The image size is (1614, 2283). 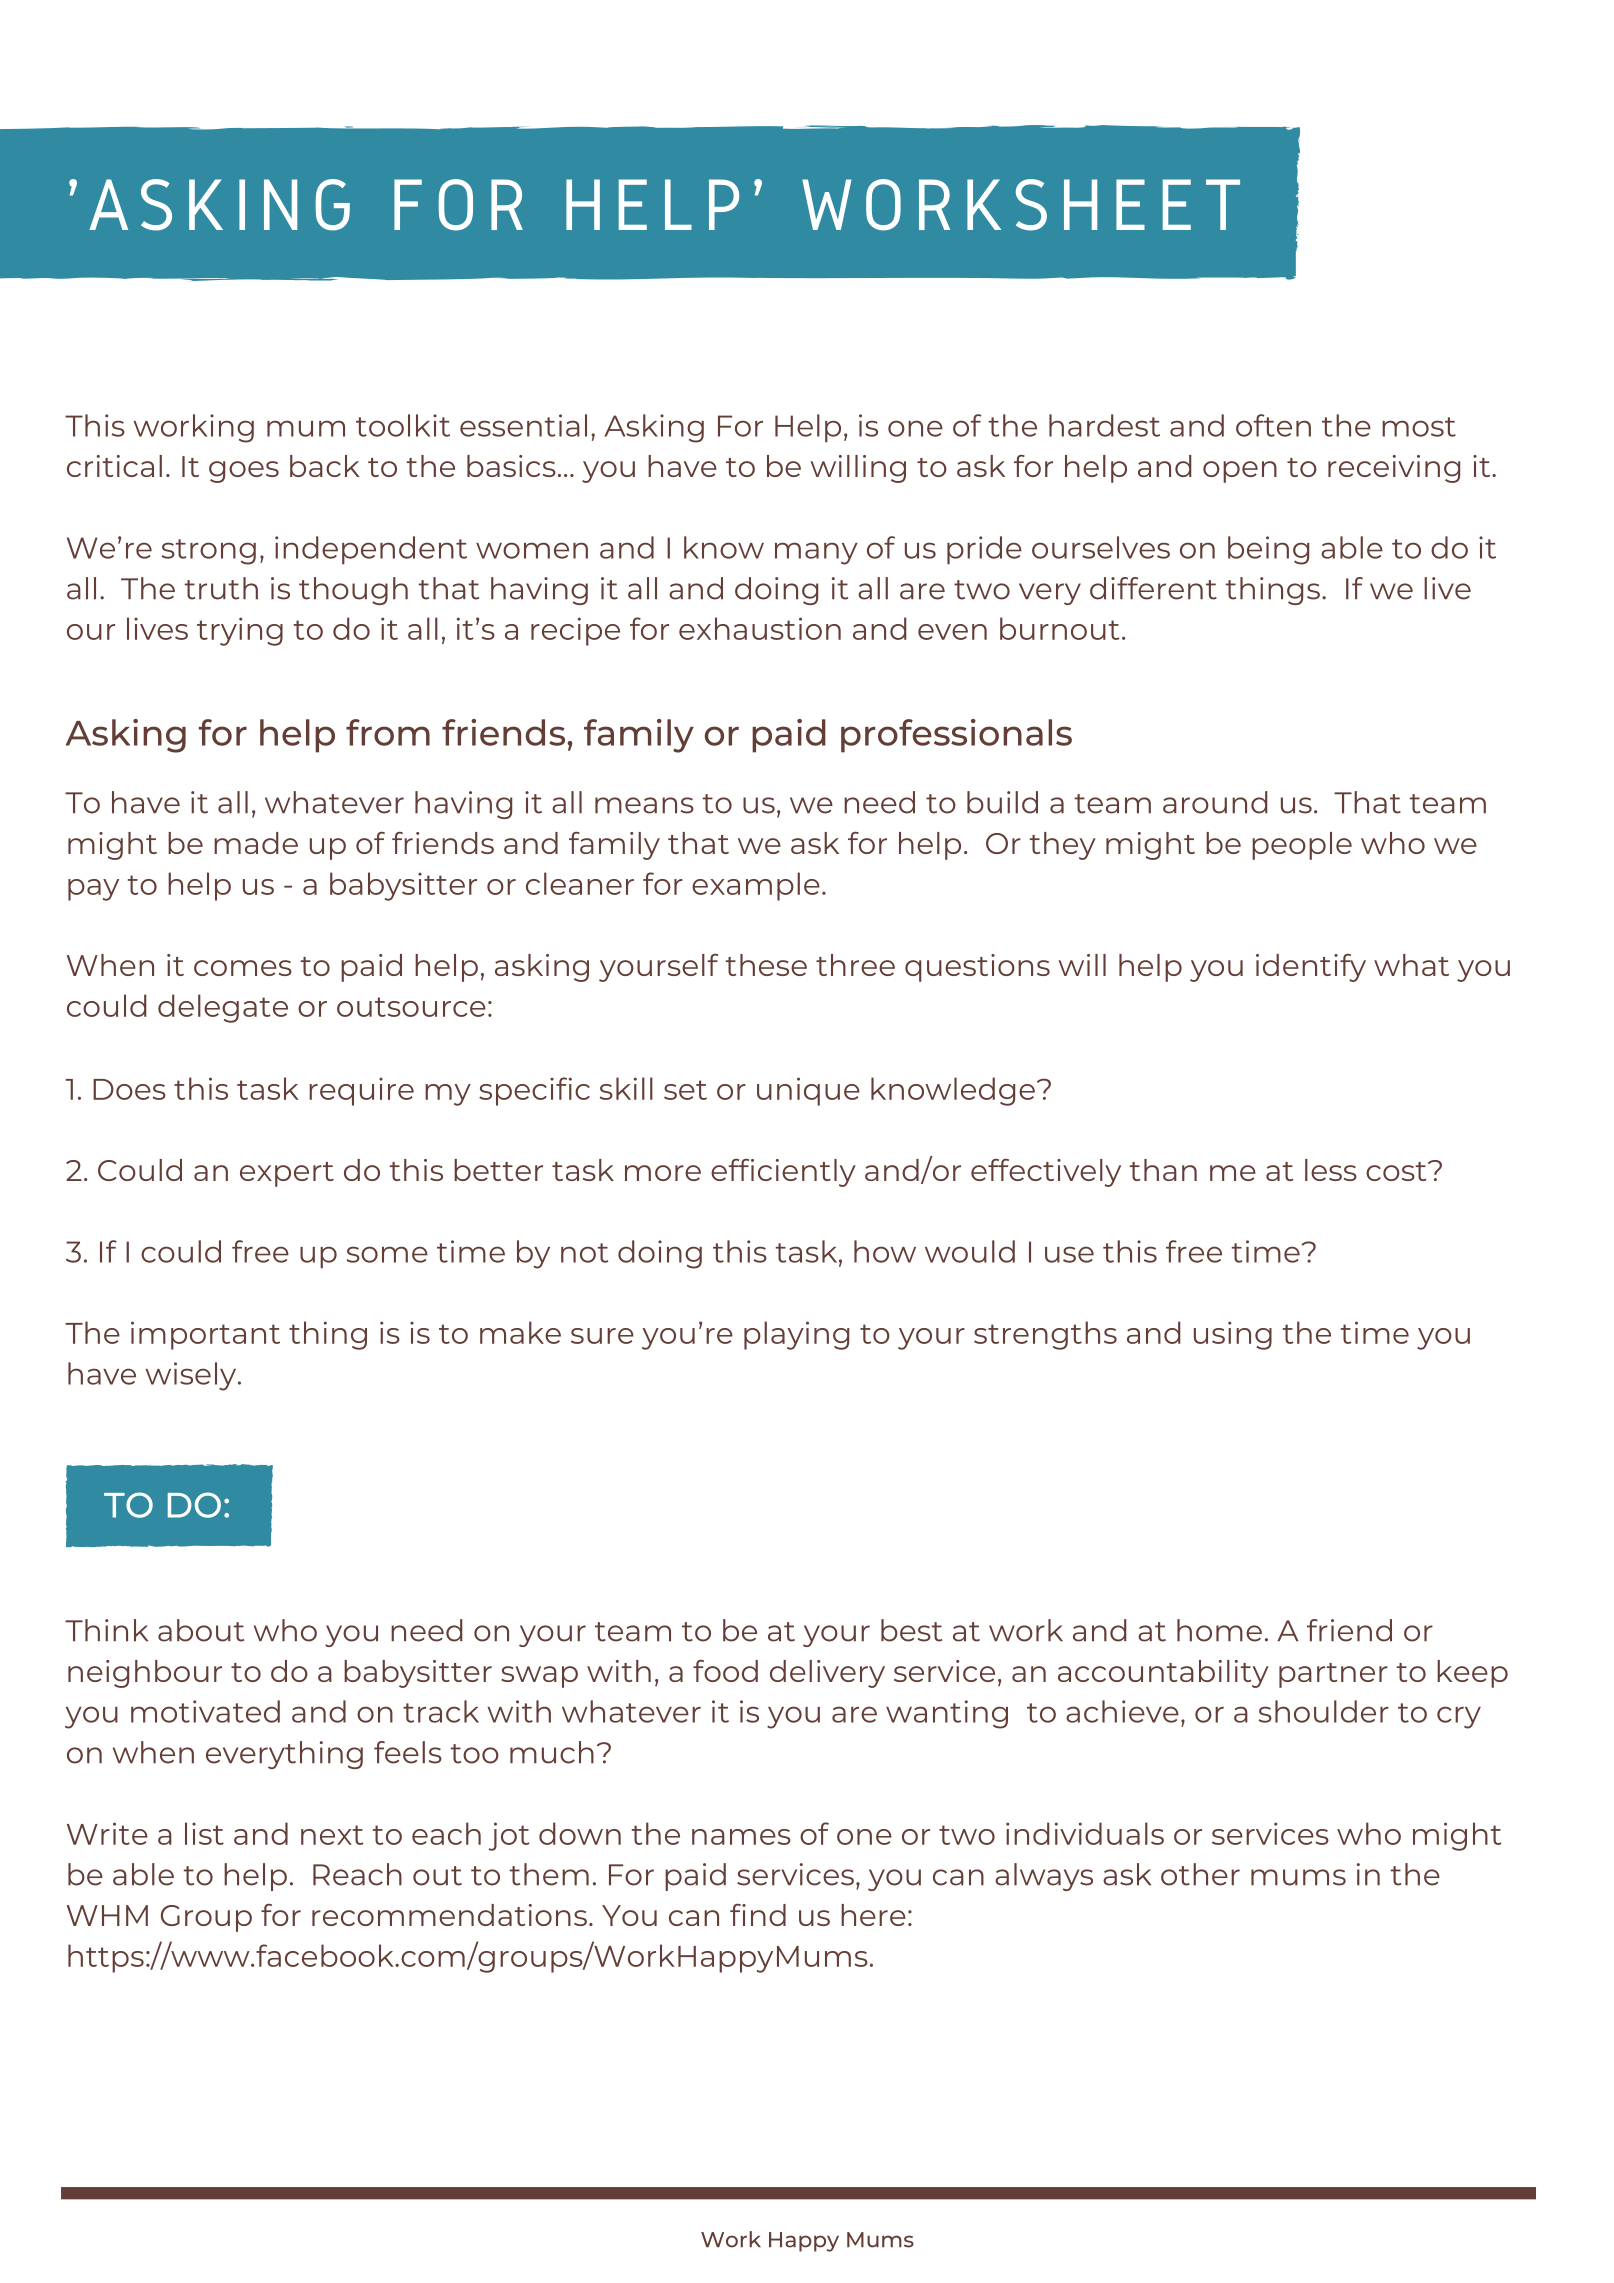 I want to click on expert, so click(x=287, y=1174).
